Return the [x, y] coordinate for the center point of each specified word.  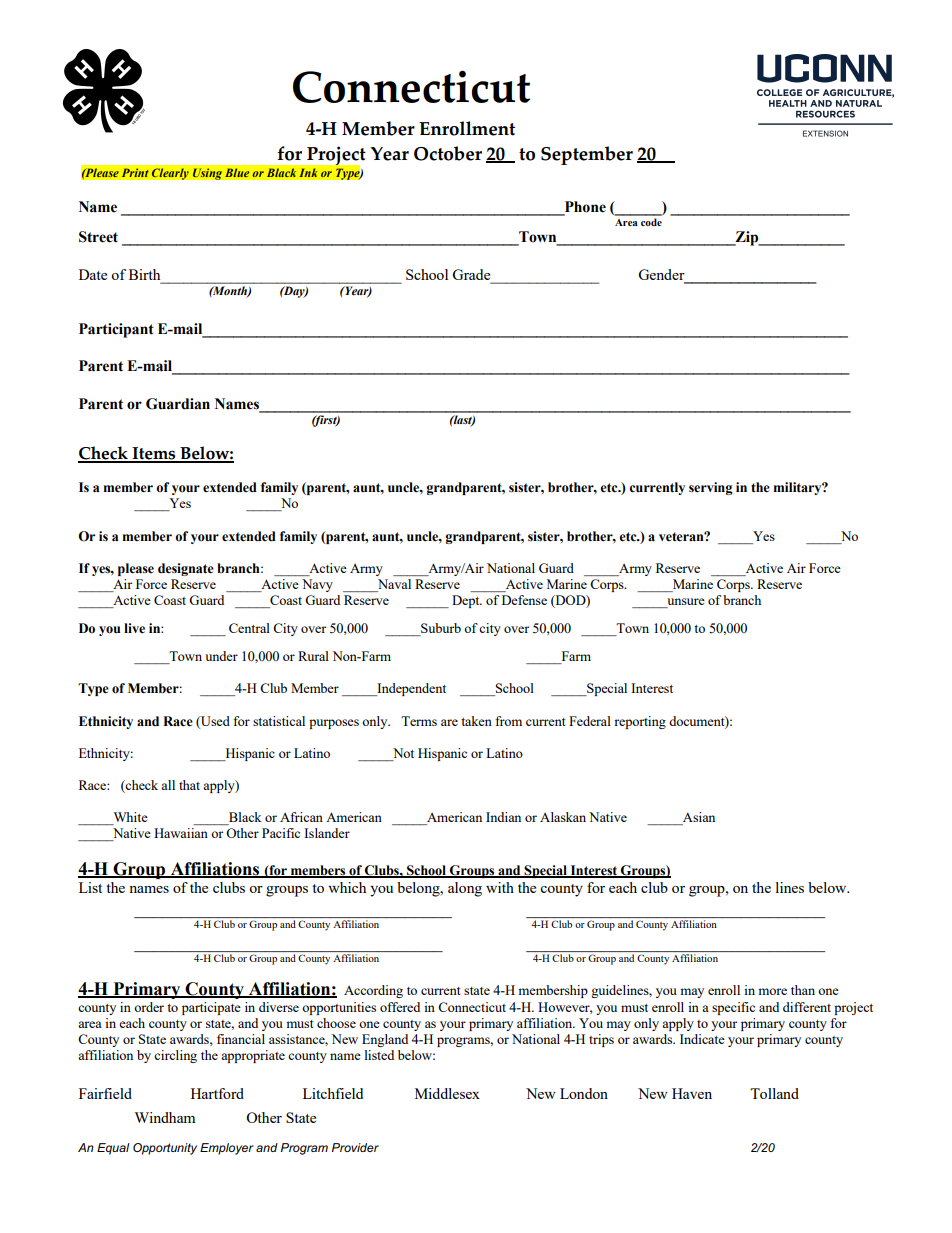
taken [476, 721]
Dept [467, 601]
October [448, 153]
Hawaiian [181, 833]
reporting [640, 722]
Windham [164, 1117]
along [465, 889]
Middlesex [447, 1093]
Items [154, 454]
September [587, 155]
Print [135, 173]
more [772, 991]
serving [711, 488]
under [221, 656]
